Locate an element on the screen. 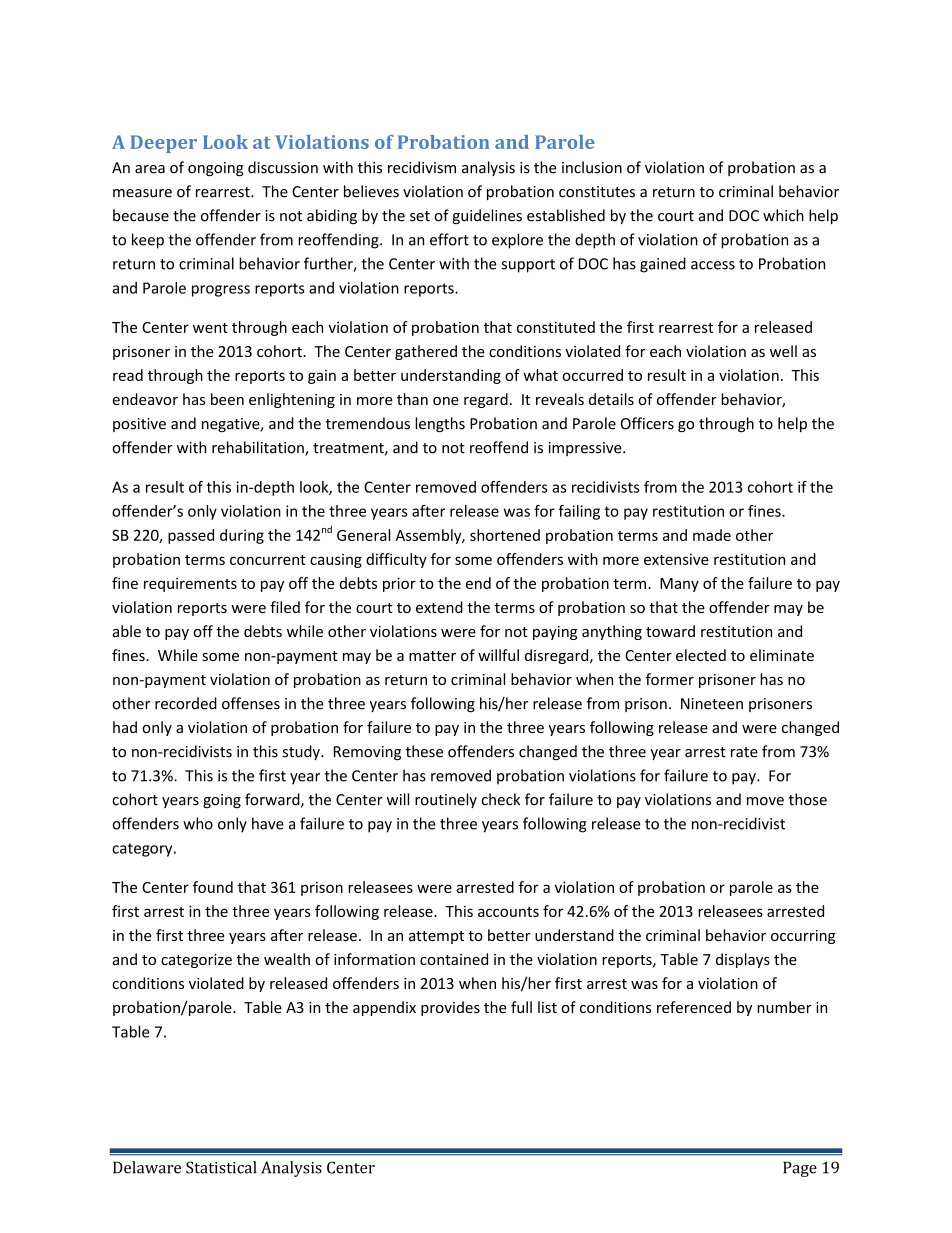 The width and height of the screenshot is (952, 1233). area is located at coordinates (150, 169).
